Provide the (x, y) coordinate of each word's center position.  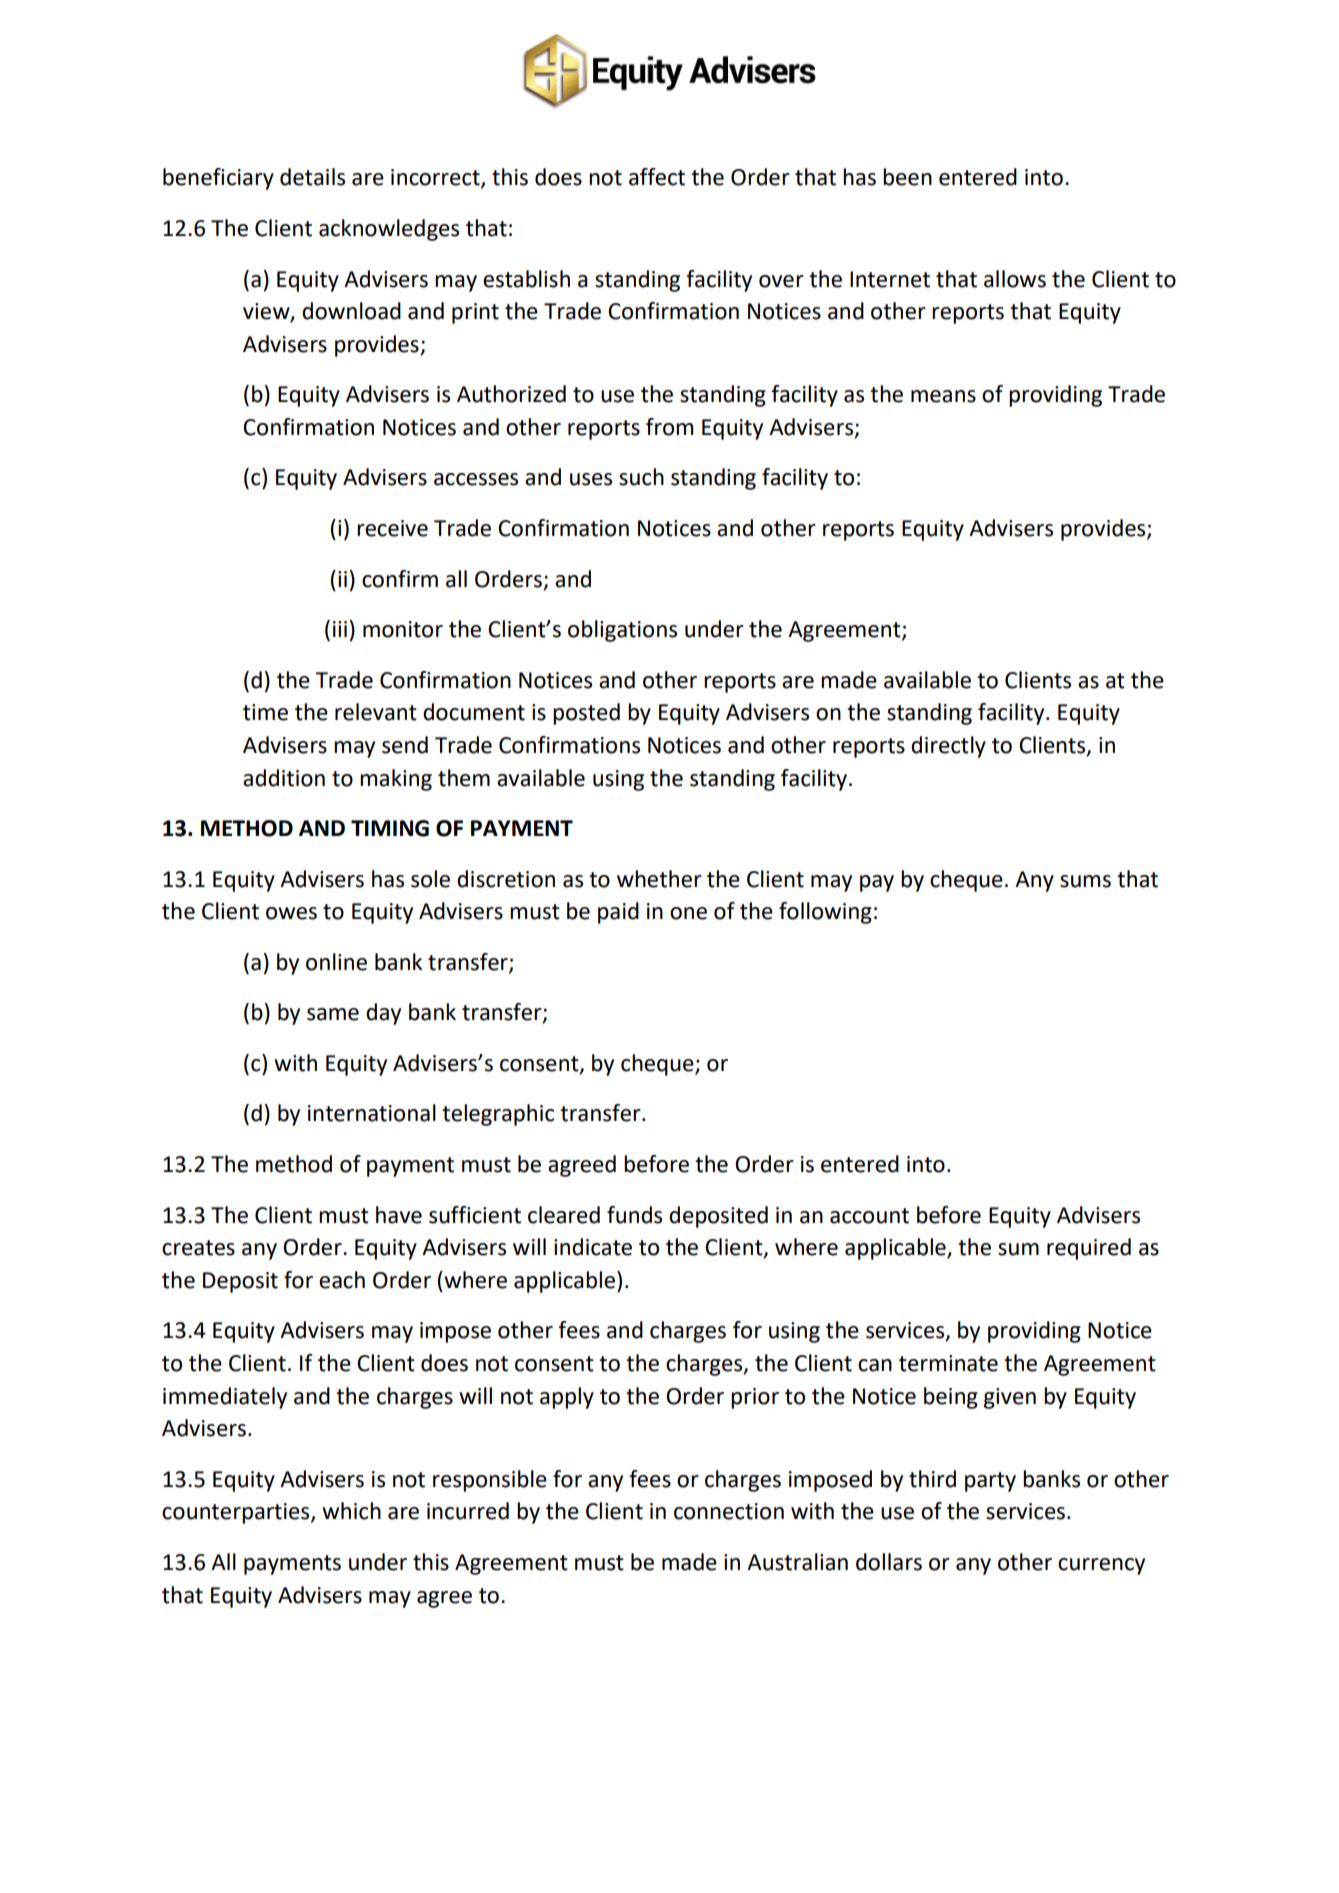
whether (659, 879)
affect (657, 177)
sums (1085, 881)
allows (1015, 279)
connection (729, 1511)
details (312, 177)
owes (291, 913)
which (351, 1511)
